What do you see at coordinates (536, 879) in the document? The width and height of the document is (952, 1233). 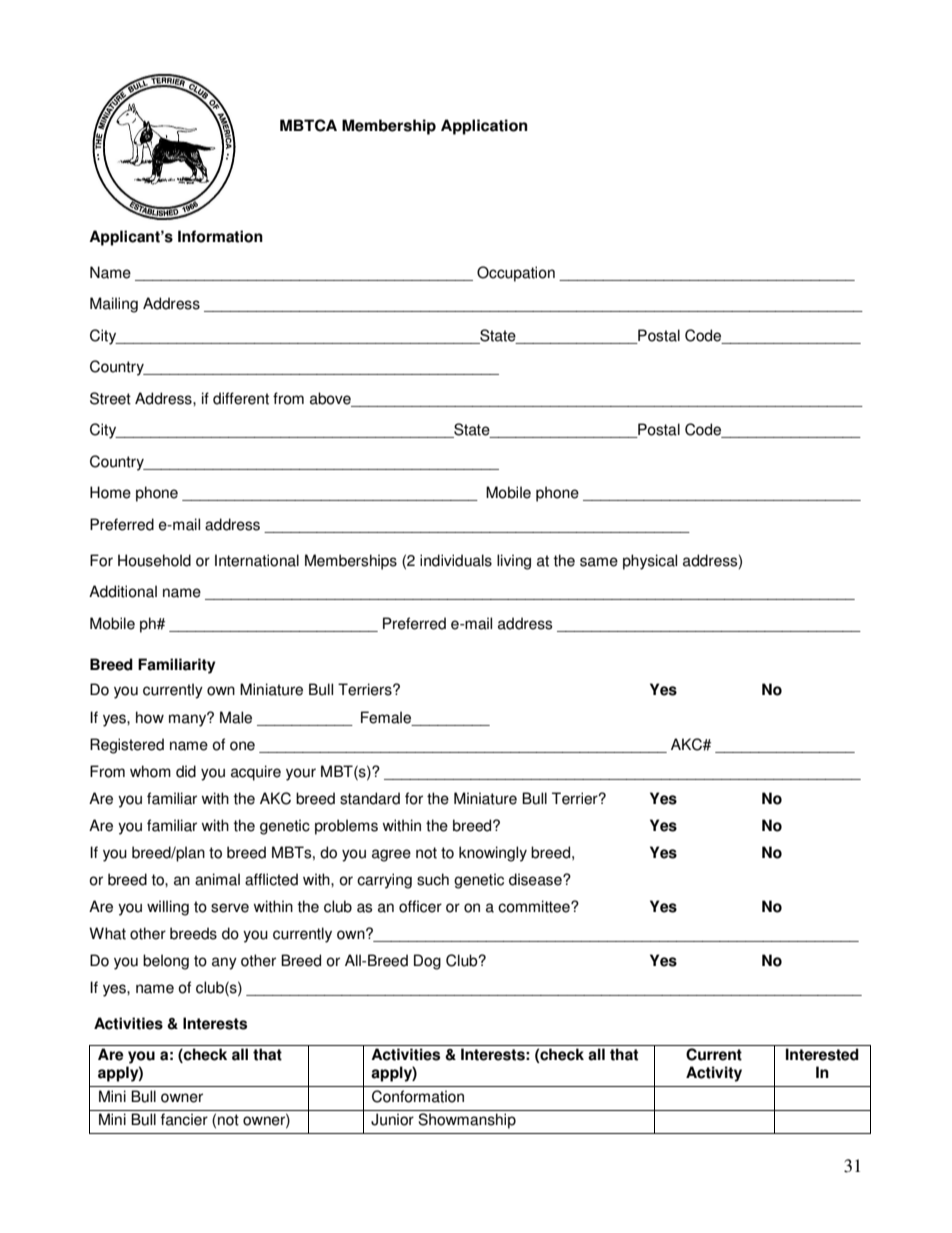 I see `disease` at bounding box center [536, 879].
